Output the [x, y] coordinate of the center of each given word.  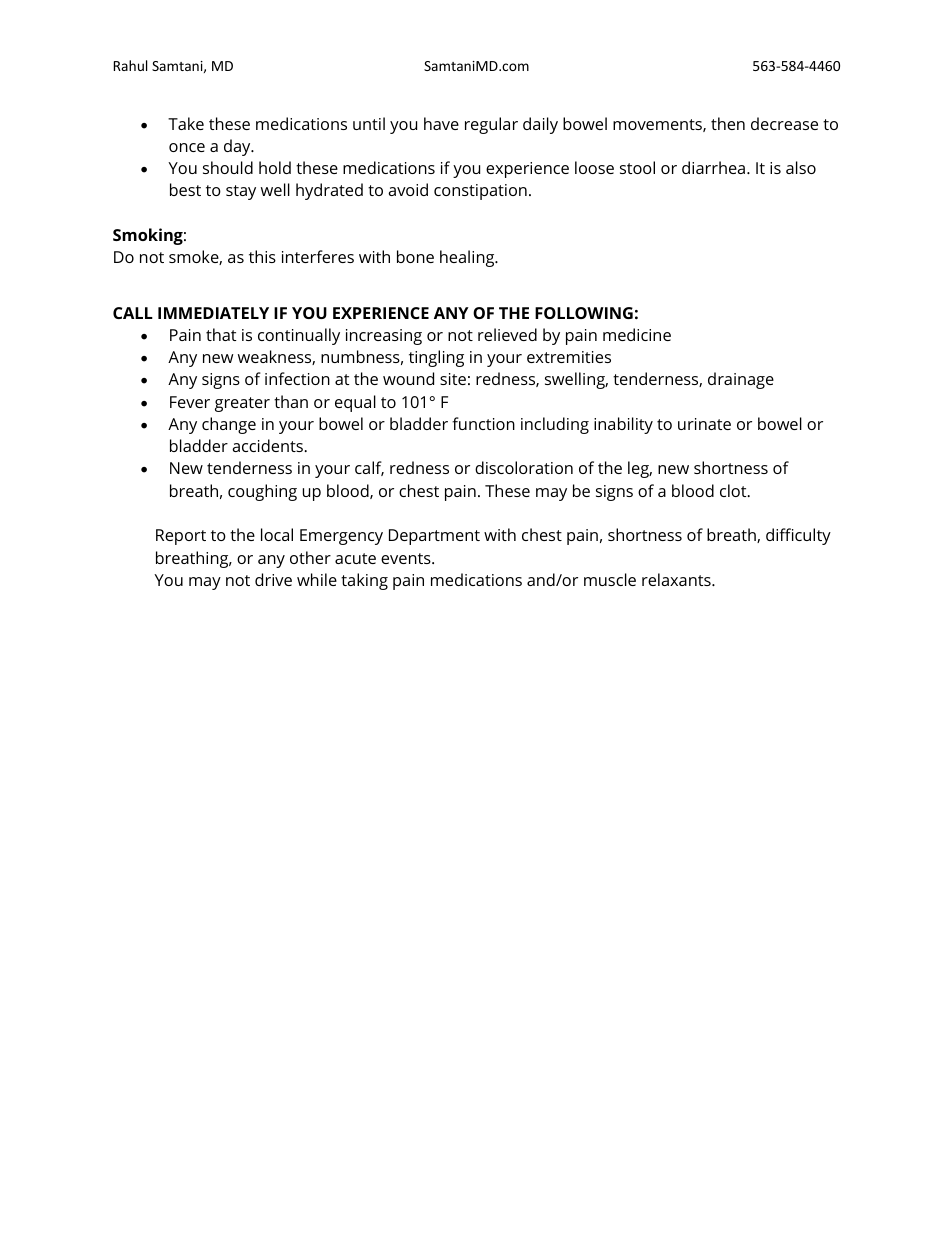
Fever [190, 402]
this [262, 256]
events [407, 558]
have [441, 123]
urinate [704, 424]
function [483, 423]
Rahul [130, 65]
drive [273, 579]
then [728, 123]
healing [468, 258]
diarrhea [713, 167]
